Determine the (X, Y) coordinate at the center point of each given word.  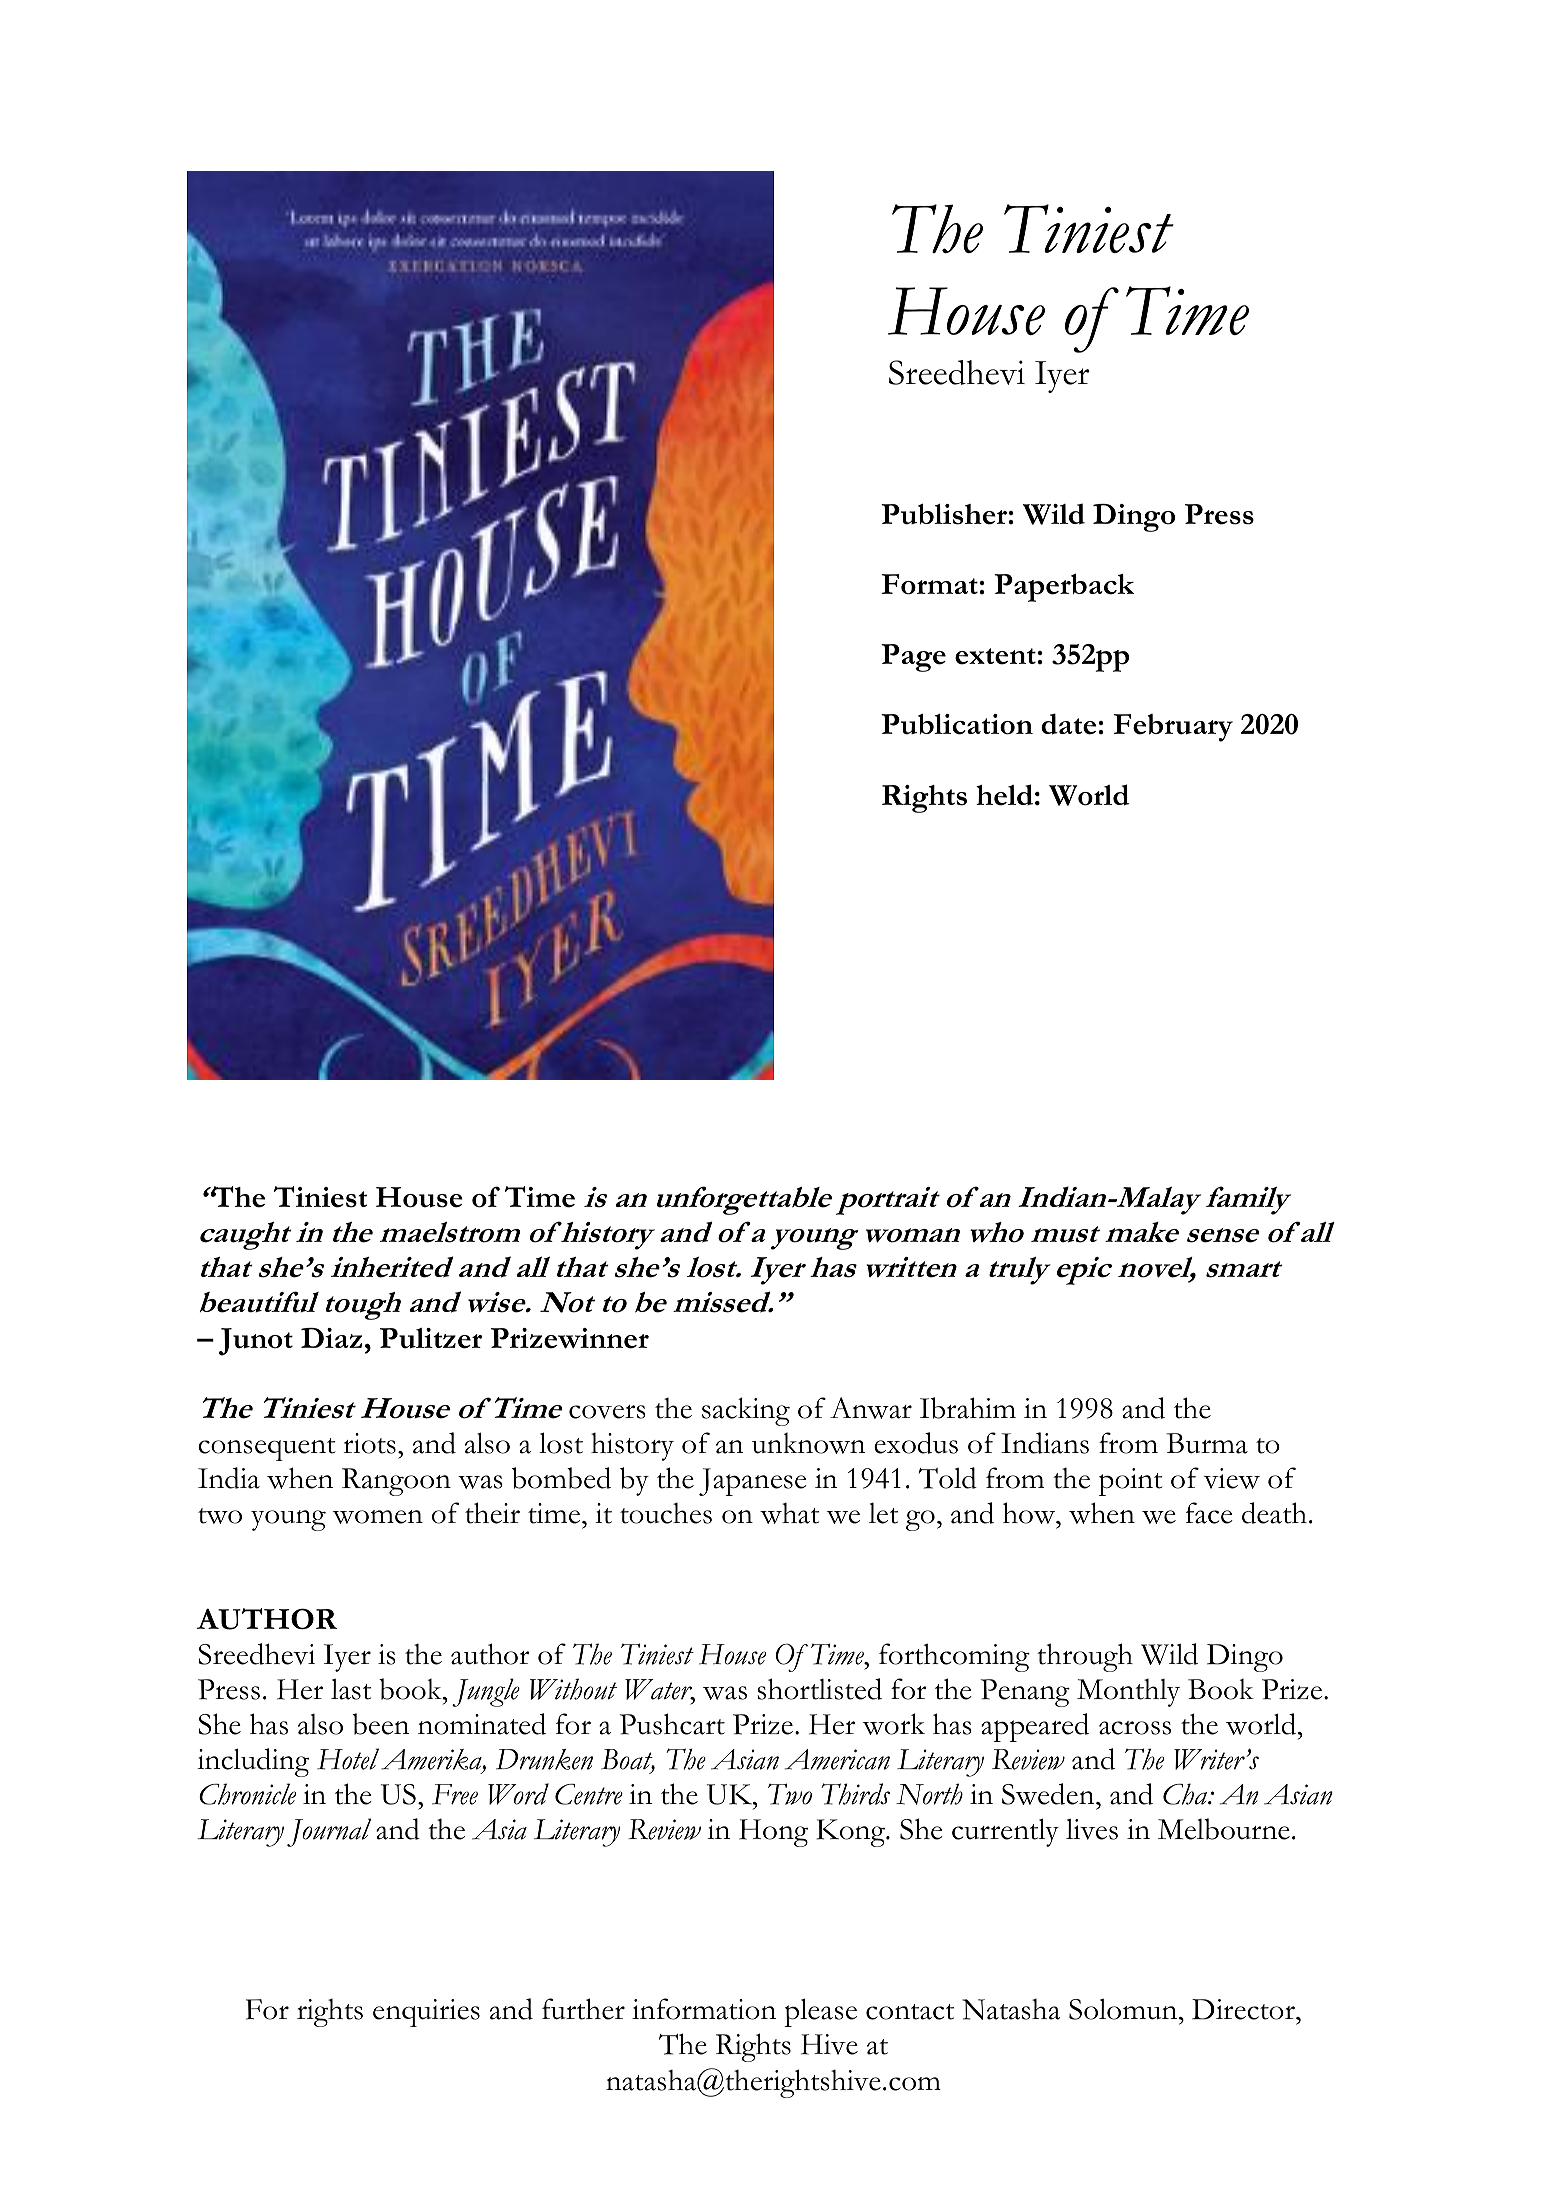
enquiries (426, 2013)
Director (1244, 2009)
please (820, 2012)
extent (995, 656)
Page (913, 658)
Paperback (1064, 587)
